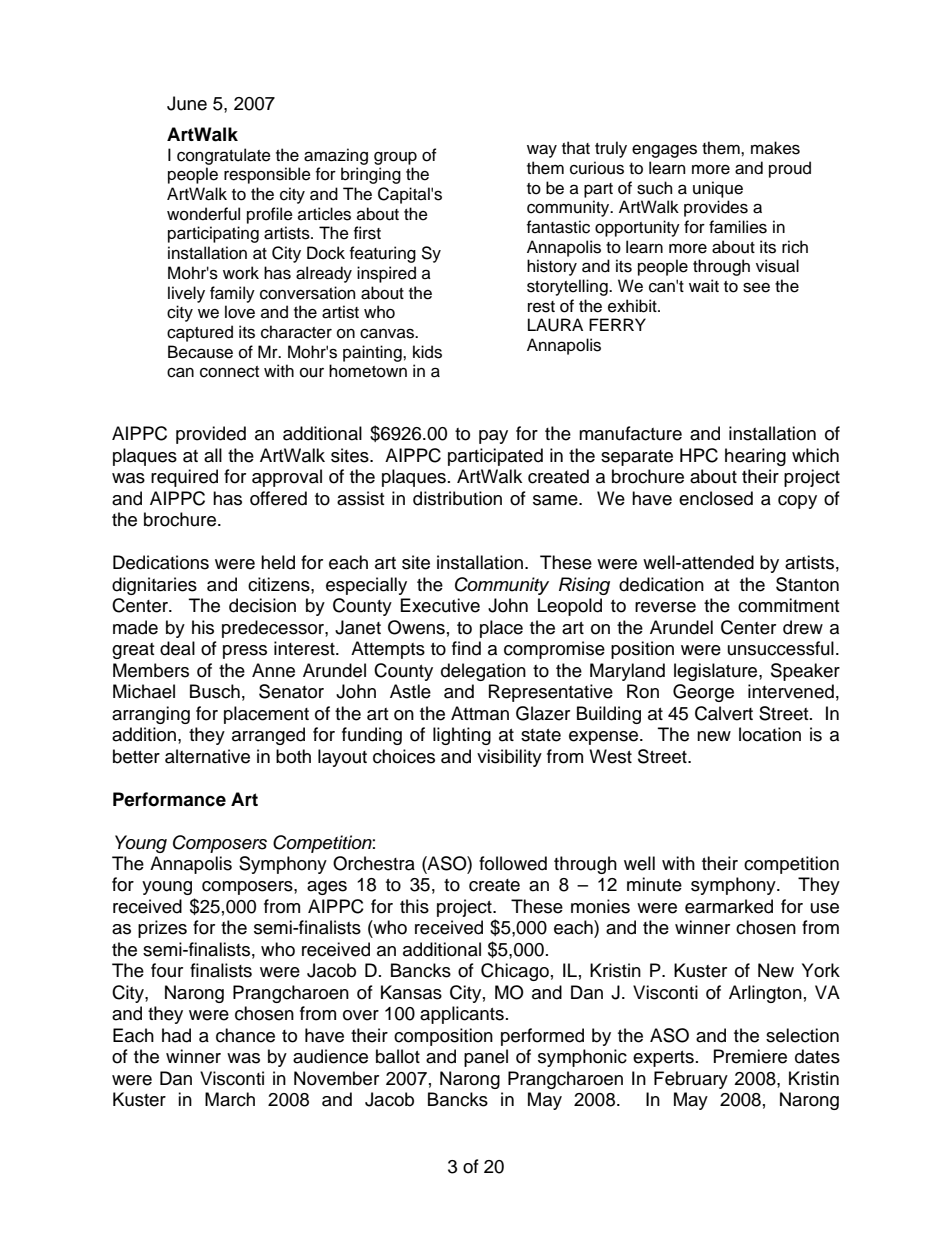 This document has height=1233, width=952. What do you see at coordinates (230, 1099) in the document?
I see `March` at bounding box center [230, 1099].
